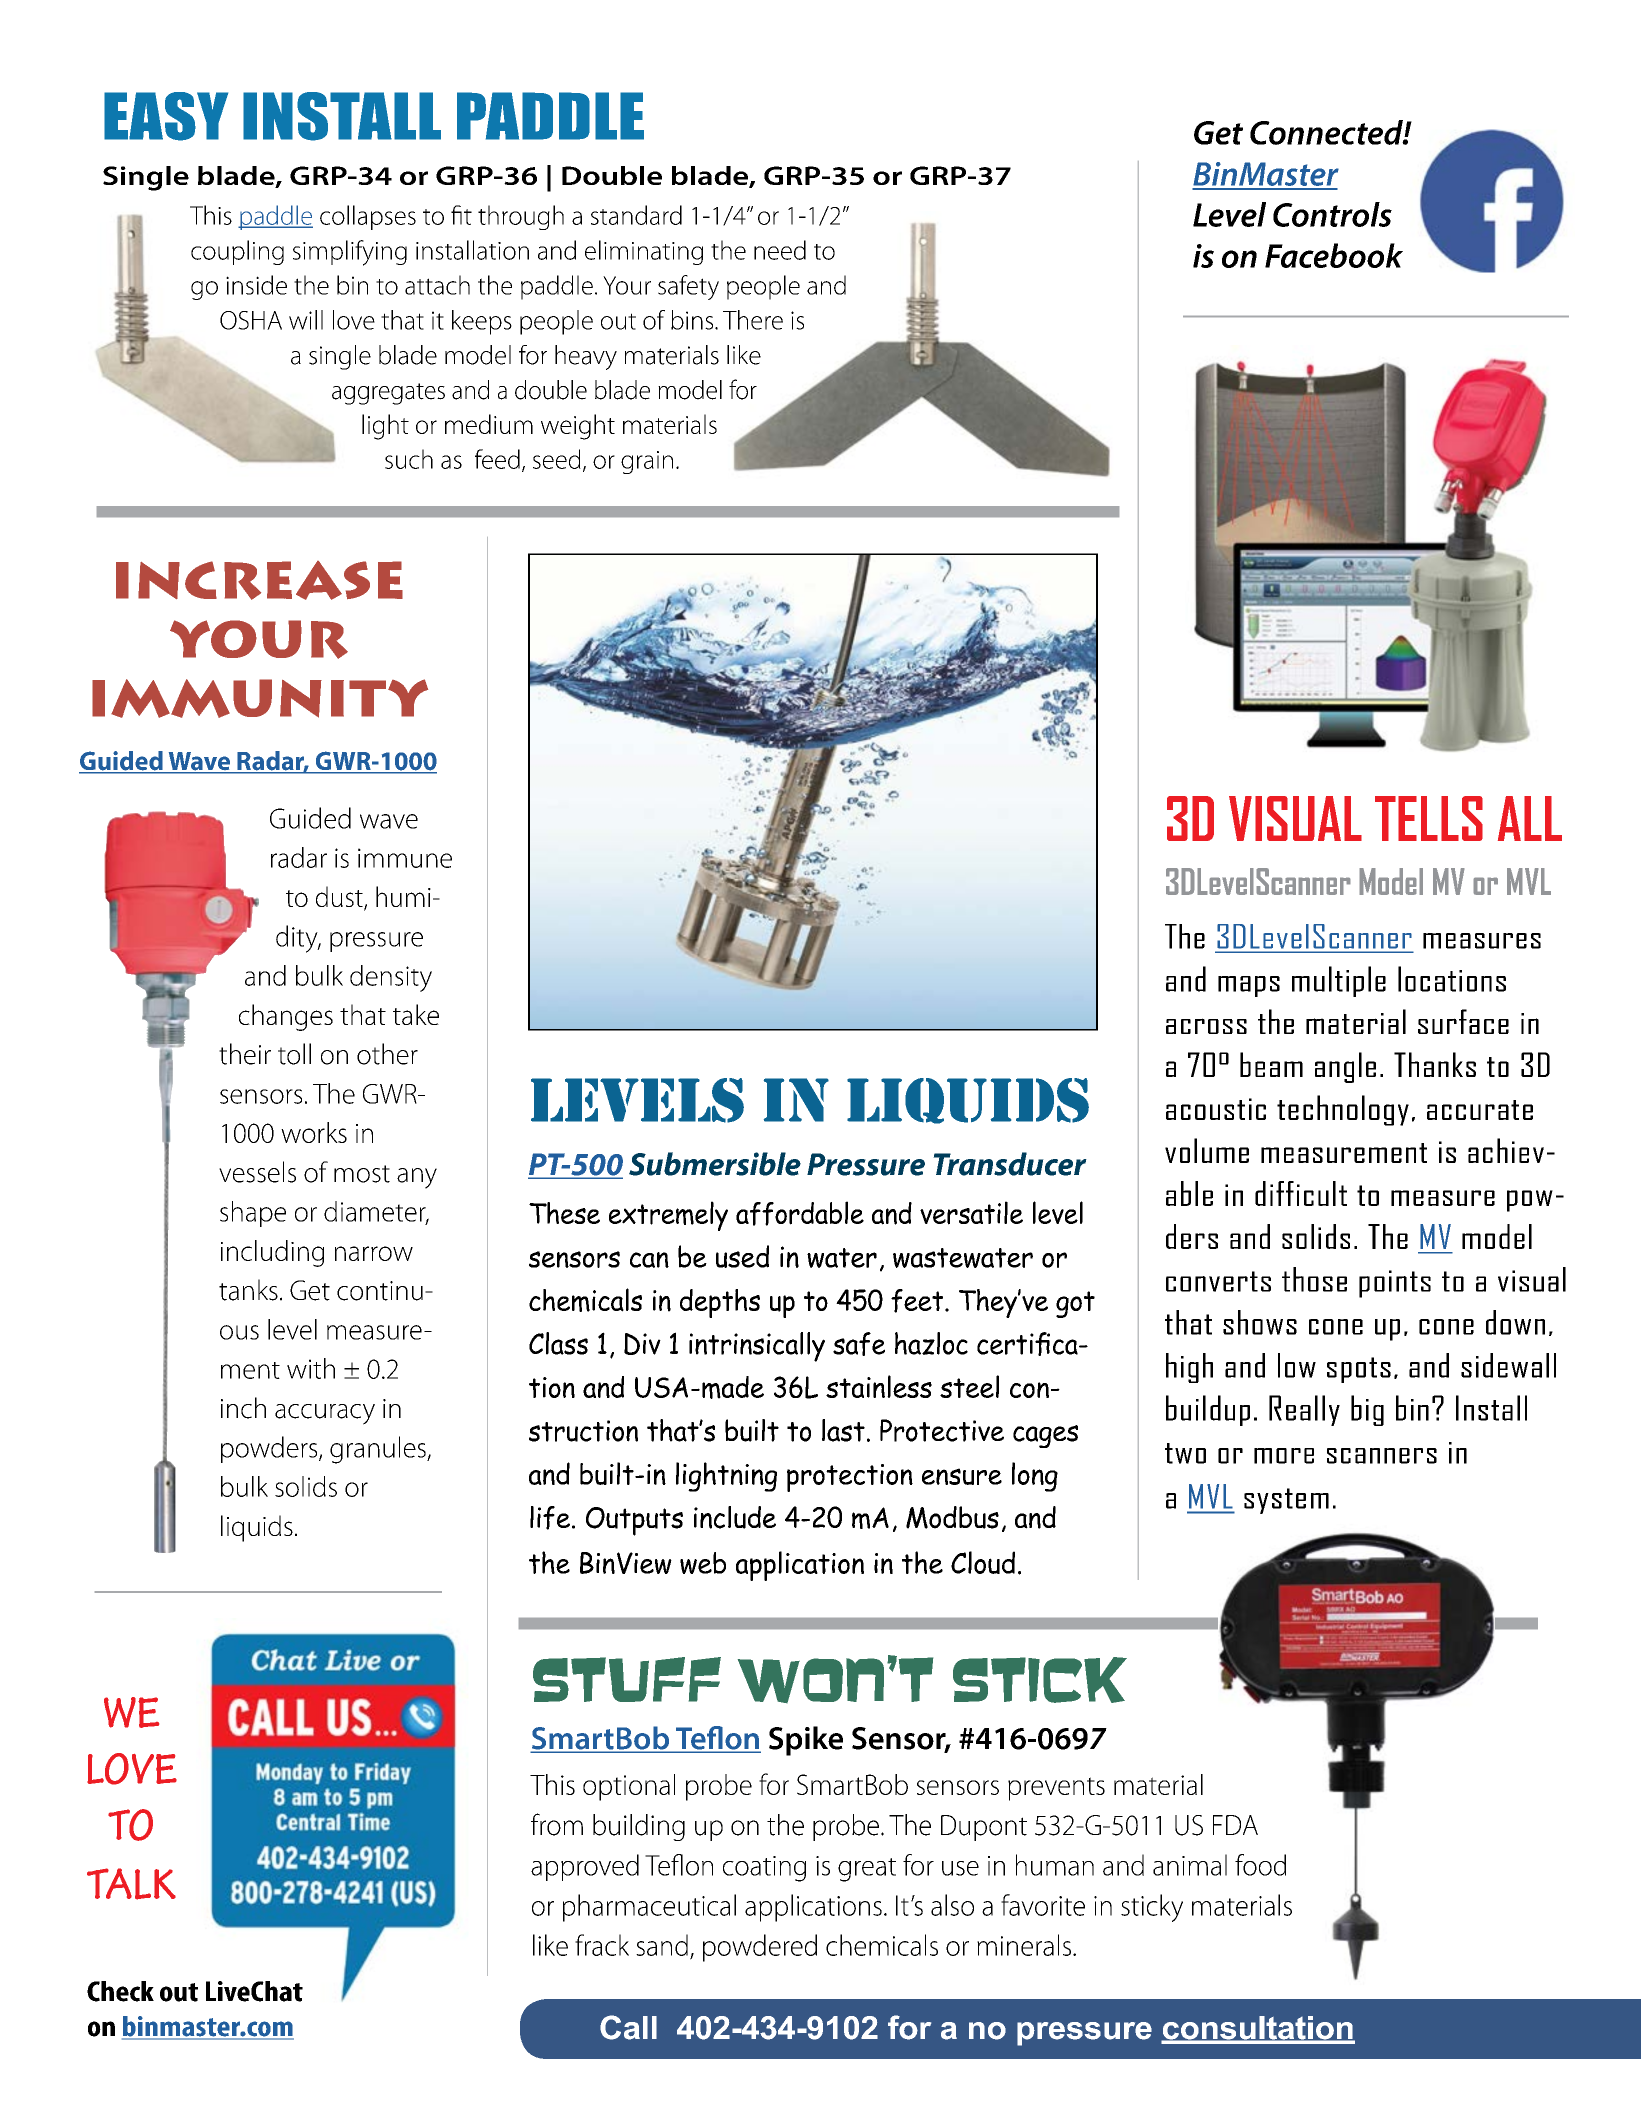 The height and width of the page is (2124, 1641). Describe the element at coordinates (1334, 255) in the page. I see `Facebook` at that location.
